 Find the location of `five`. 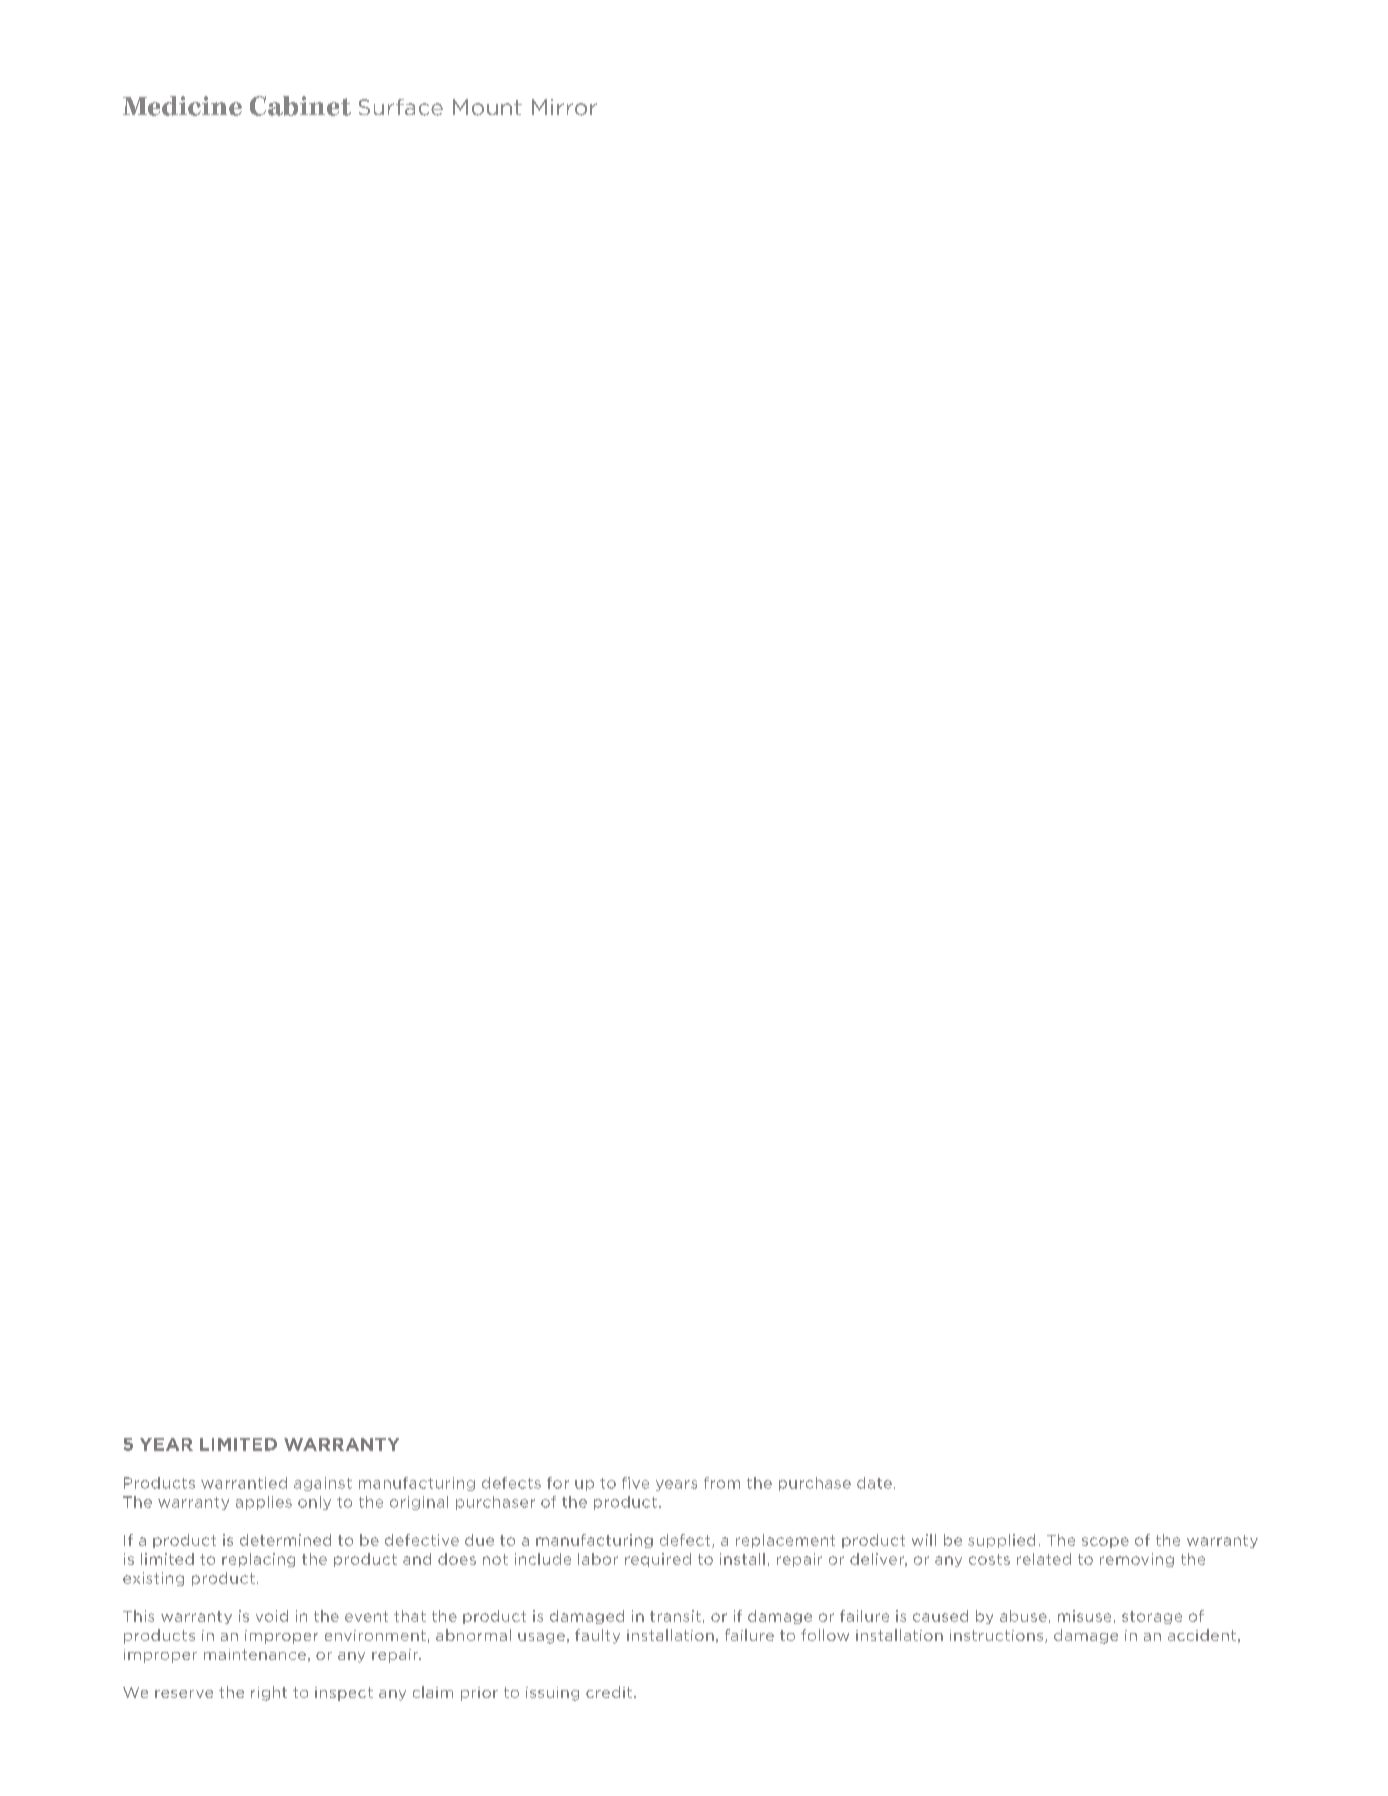

five is located at coordinates (635, 1483).
